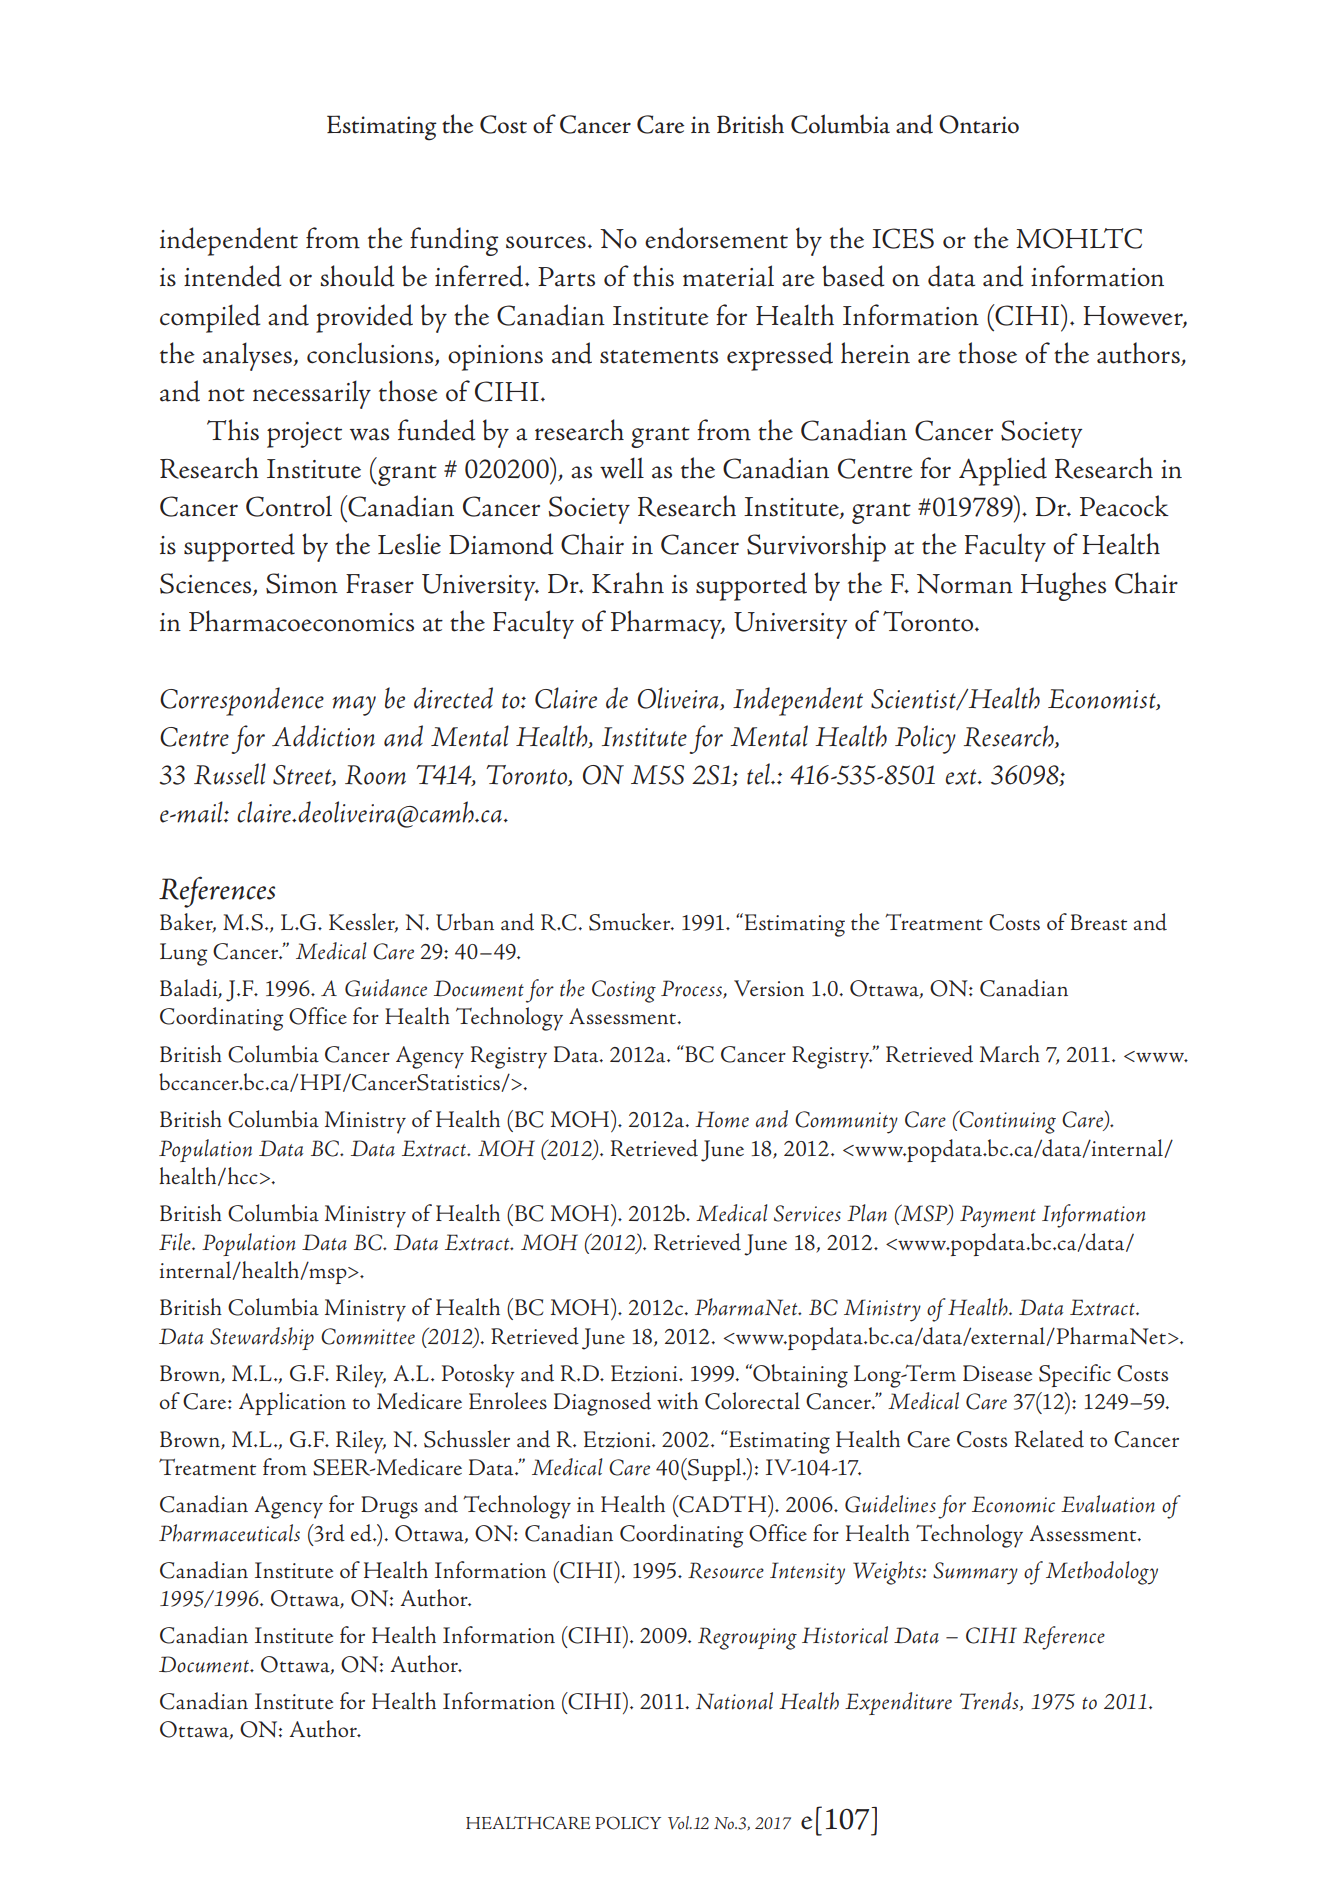 Image resolution: width=1331 pixels, height=1901 pixels. What do you see at coordinates (631, 922) in the screenshot?
I see `Smucker` at bounding box center [631, 922].
